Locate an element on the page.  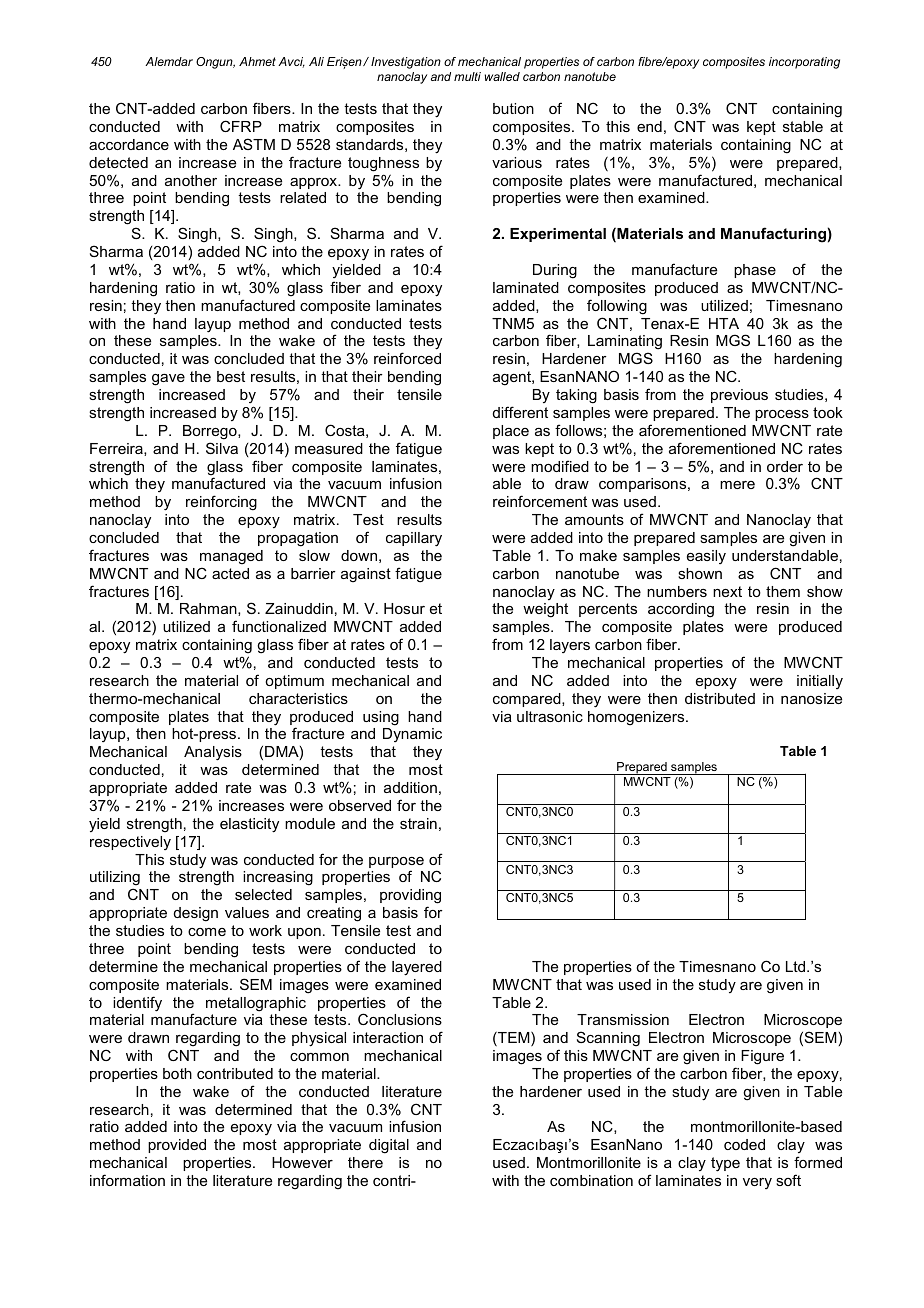
Ahmet is located at coordinates (257, 61).
